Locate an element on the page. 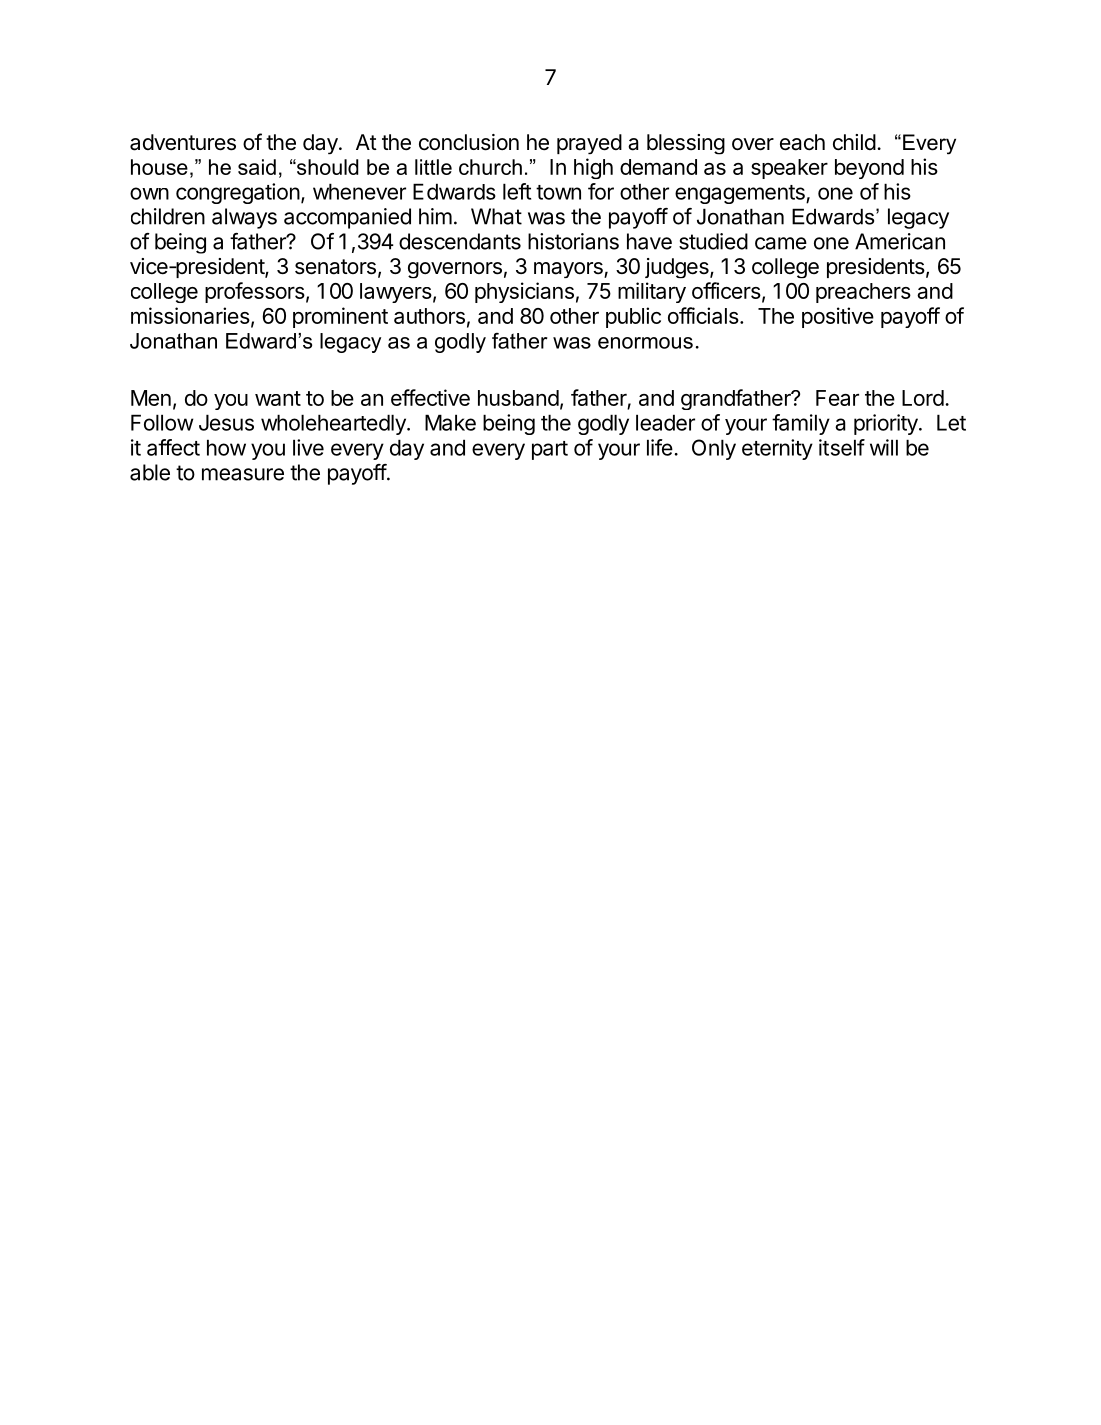  itself is located at coordinates (842, 447).
